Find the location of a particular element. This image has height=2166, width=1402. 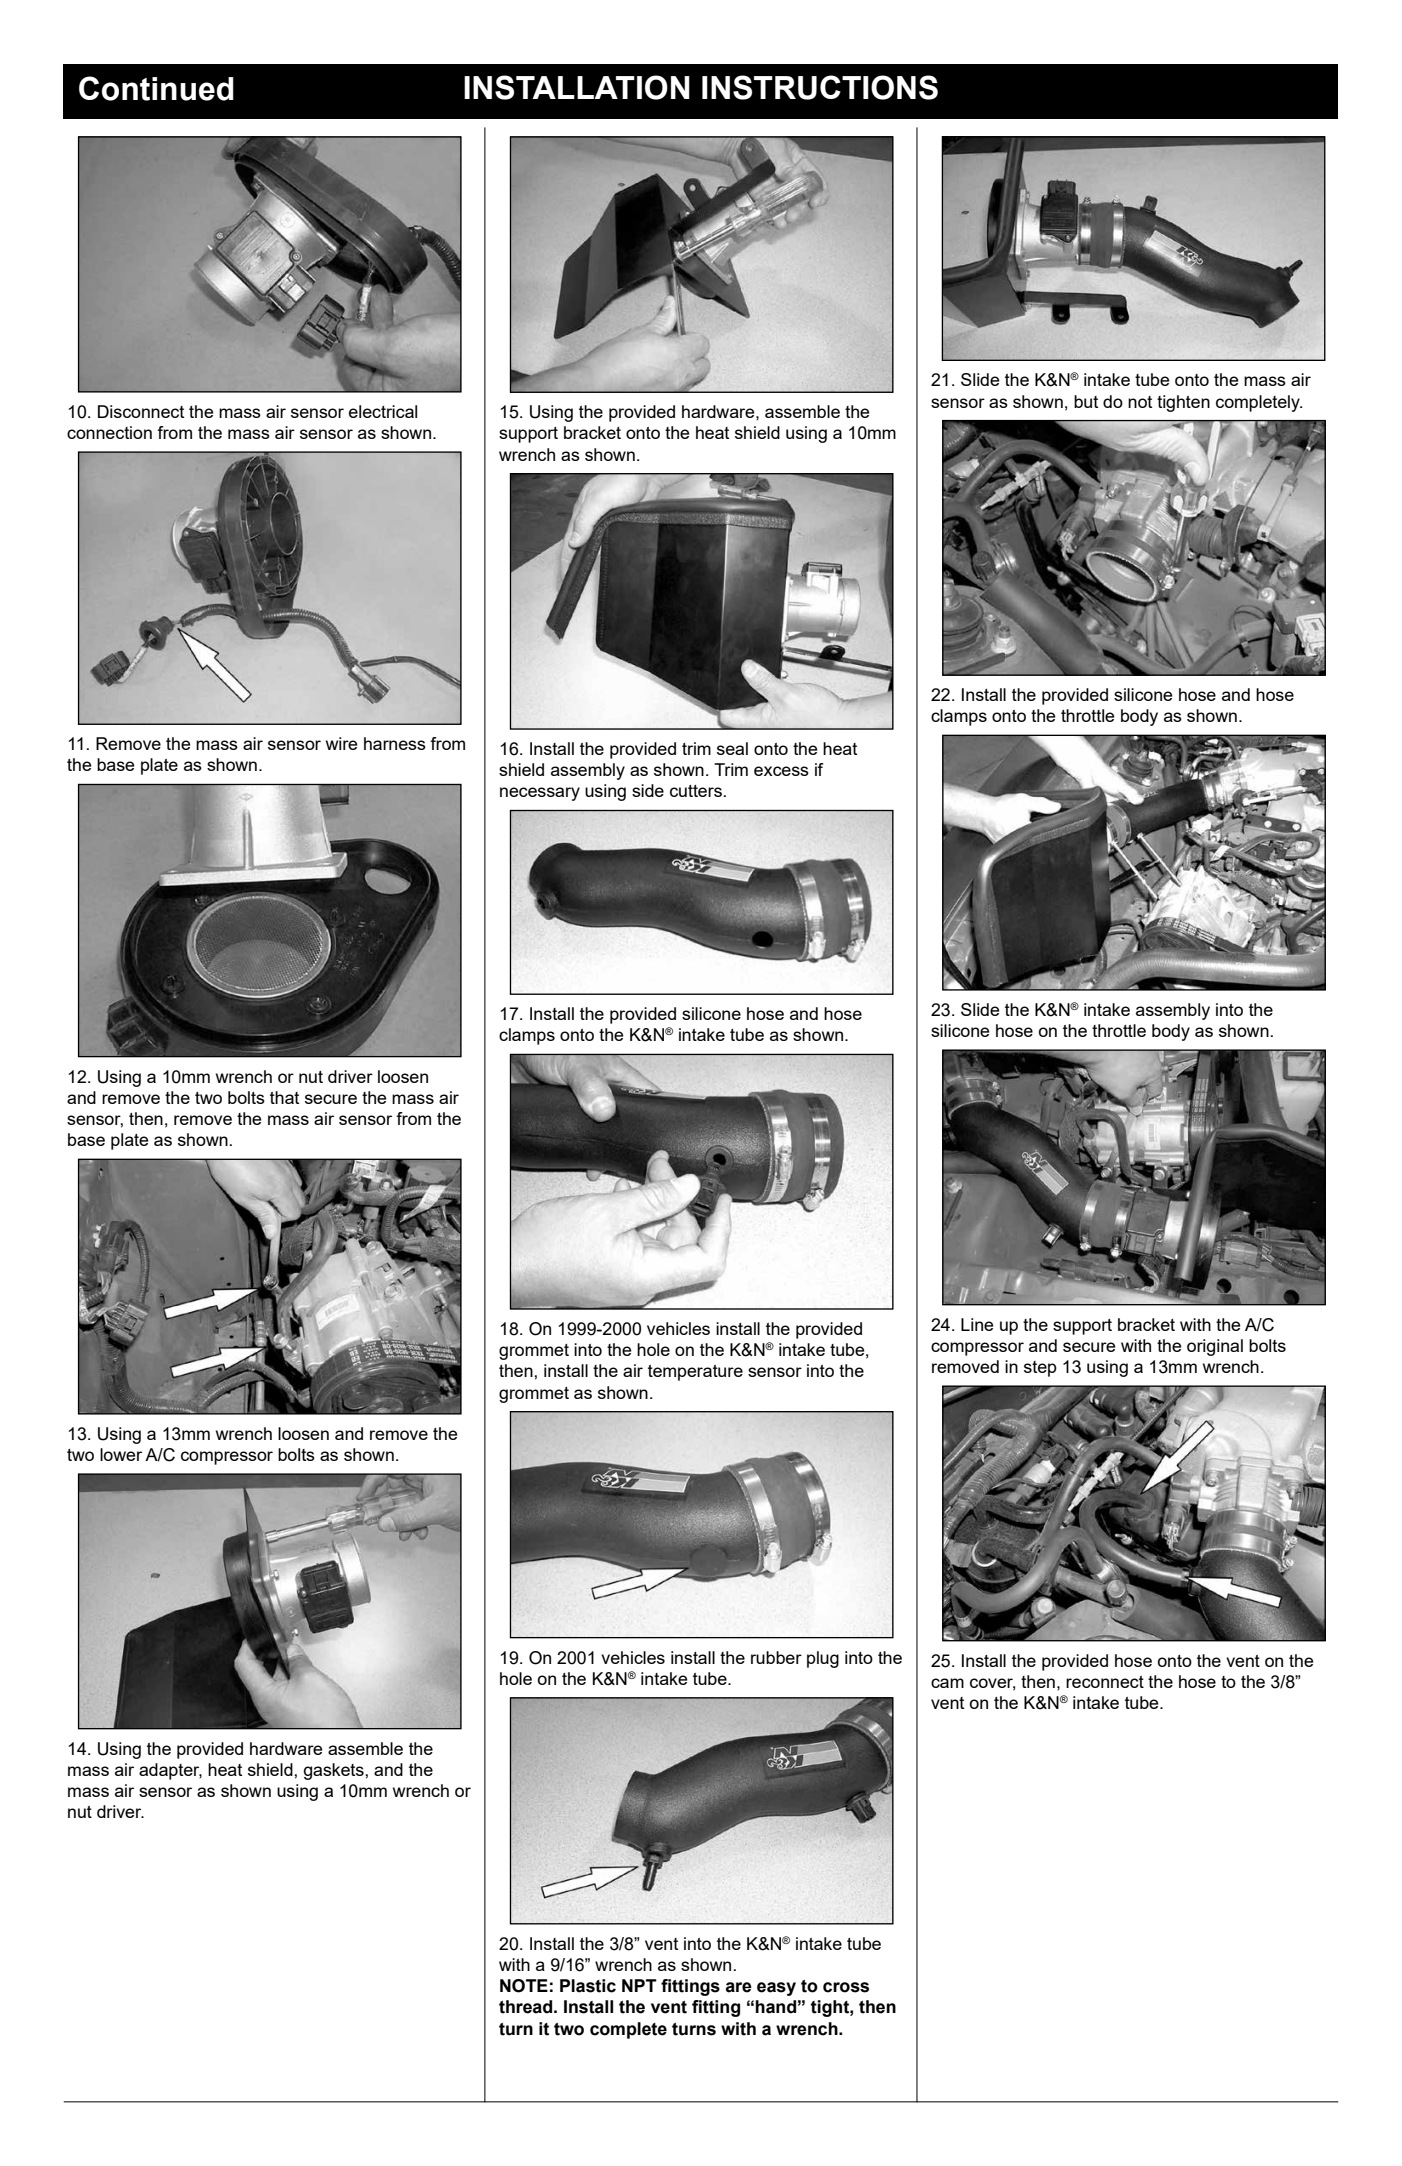

INSTRUCTIONS is located at coordinates (820, 87).
